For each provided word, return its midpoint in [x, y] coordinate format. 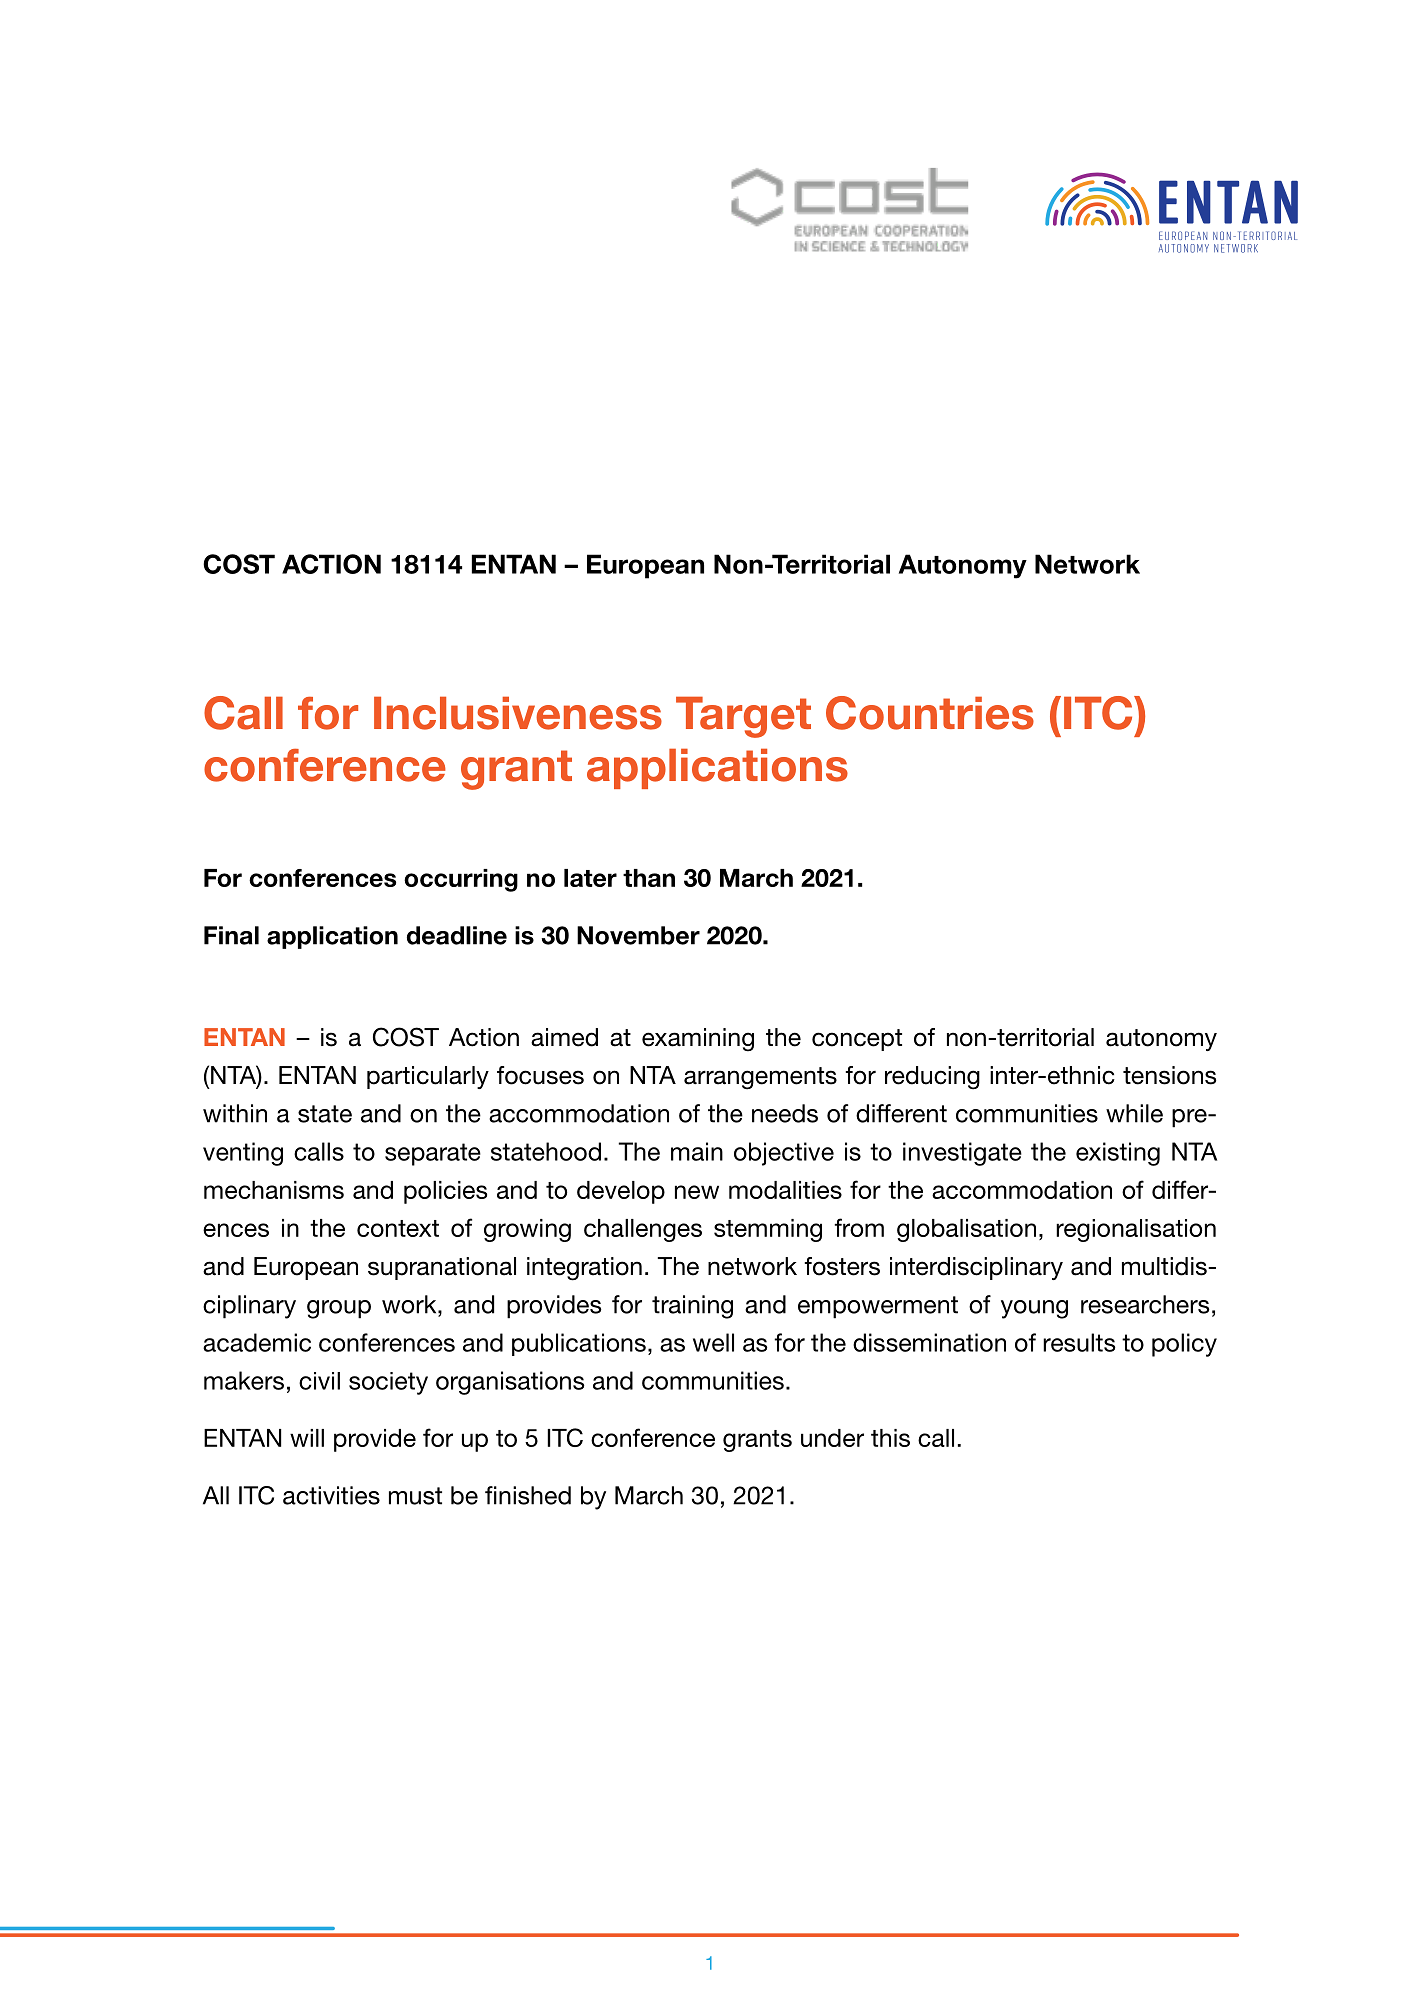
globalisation [966, 1230]
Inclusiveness [518, 713]
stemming [768, 1230]
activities [331, 1495]
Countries [930, 713]
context [398, 1228]
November [638, 935]
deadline [457, 935]
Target [743, 717]
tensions [1169, 1075]
